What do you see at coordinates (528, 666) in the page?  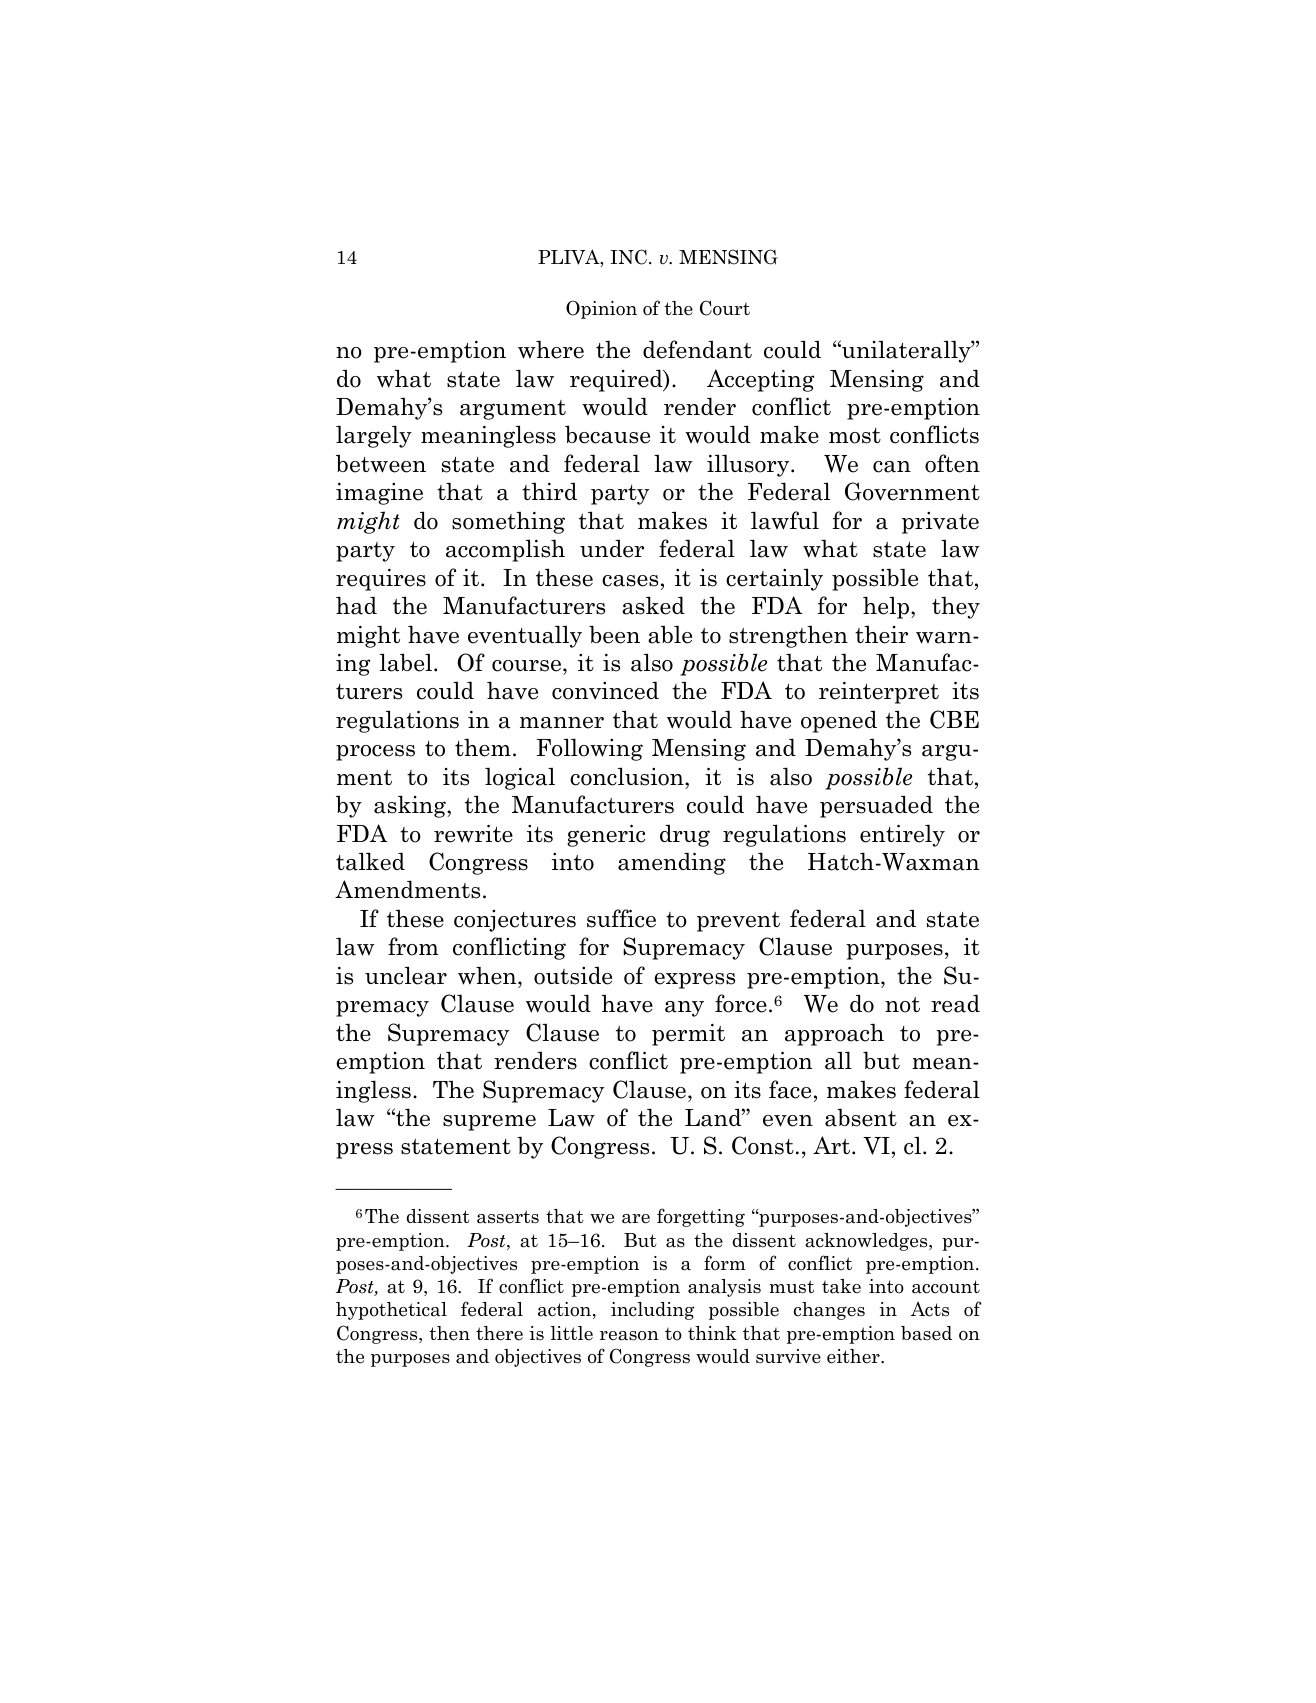 I see `course` at bounding box center [528, 666].
